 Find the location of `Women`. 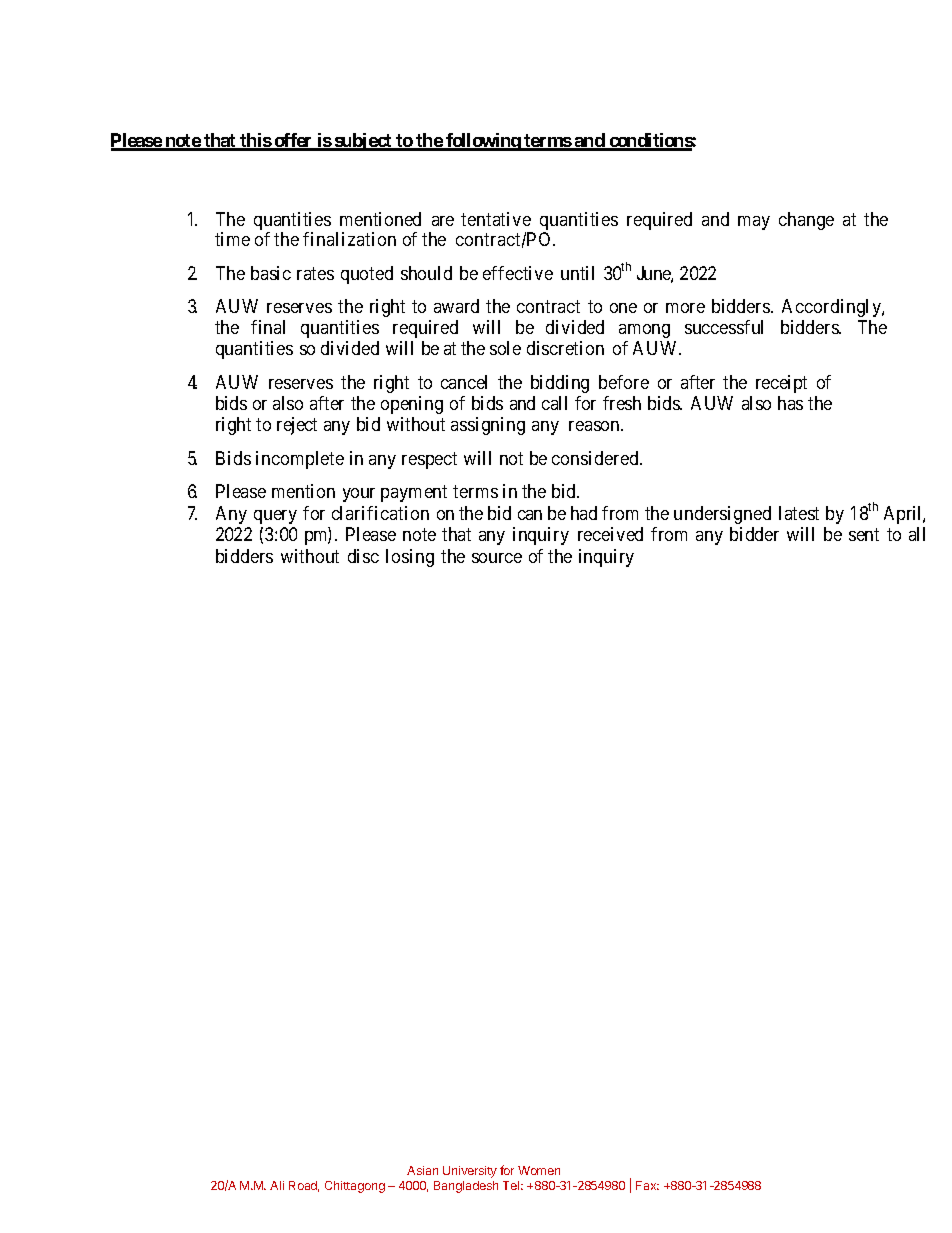

Women is located at coordinates (539, 1170).
